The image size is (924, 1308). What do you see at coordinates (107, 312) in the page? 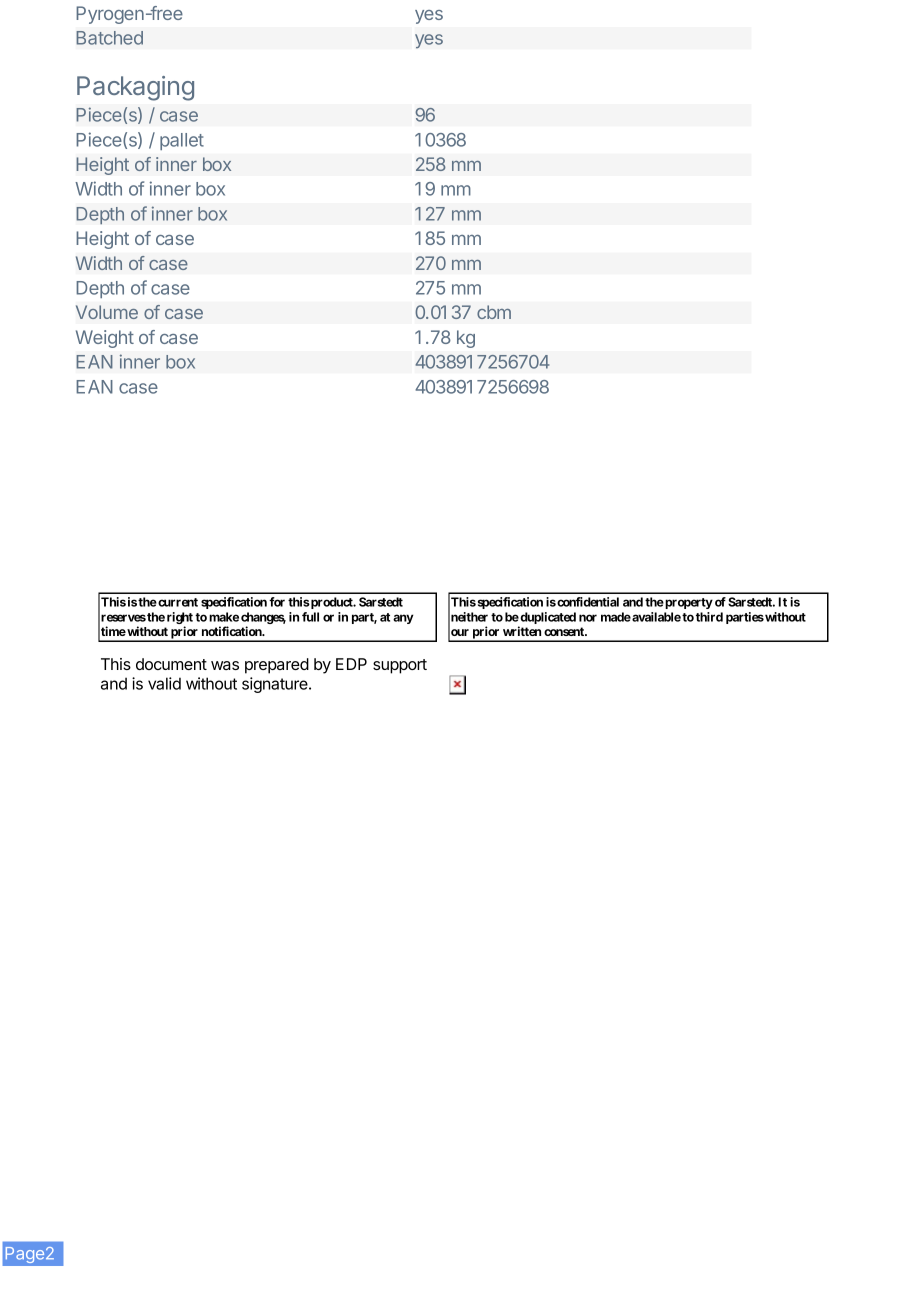
I see `Volume` at bounding box center [107, 312].
